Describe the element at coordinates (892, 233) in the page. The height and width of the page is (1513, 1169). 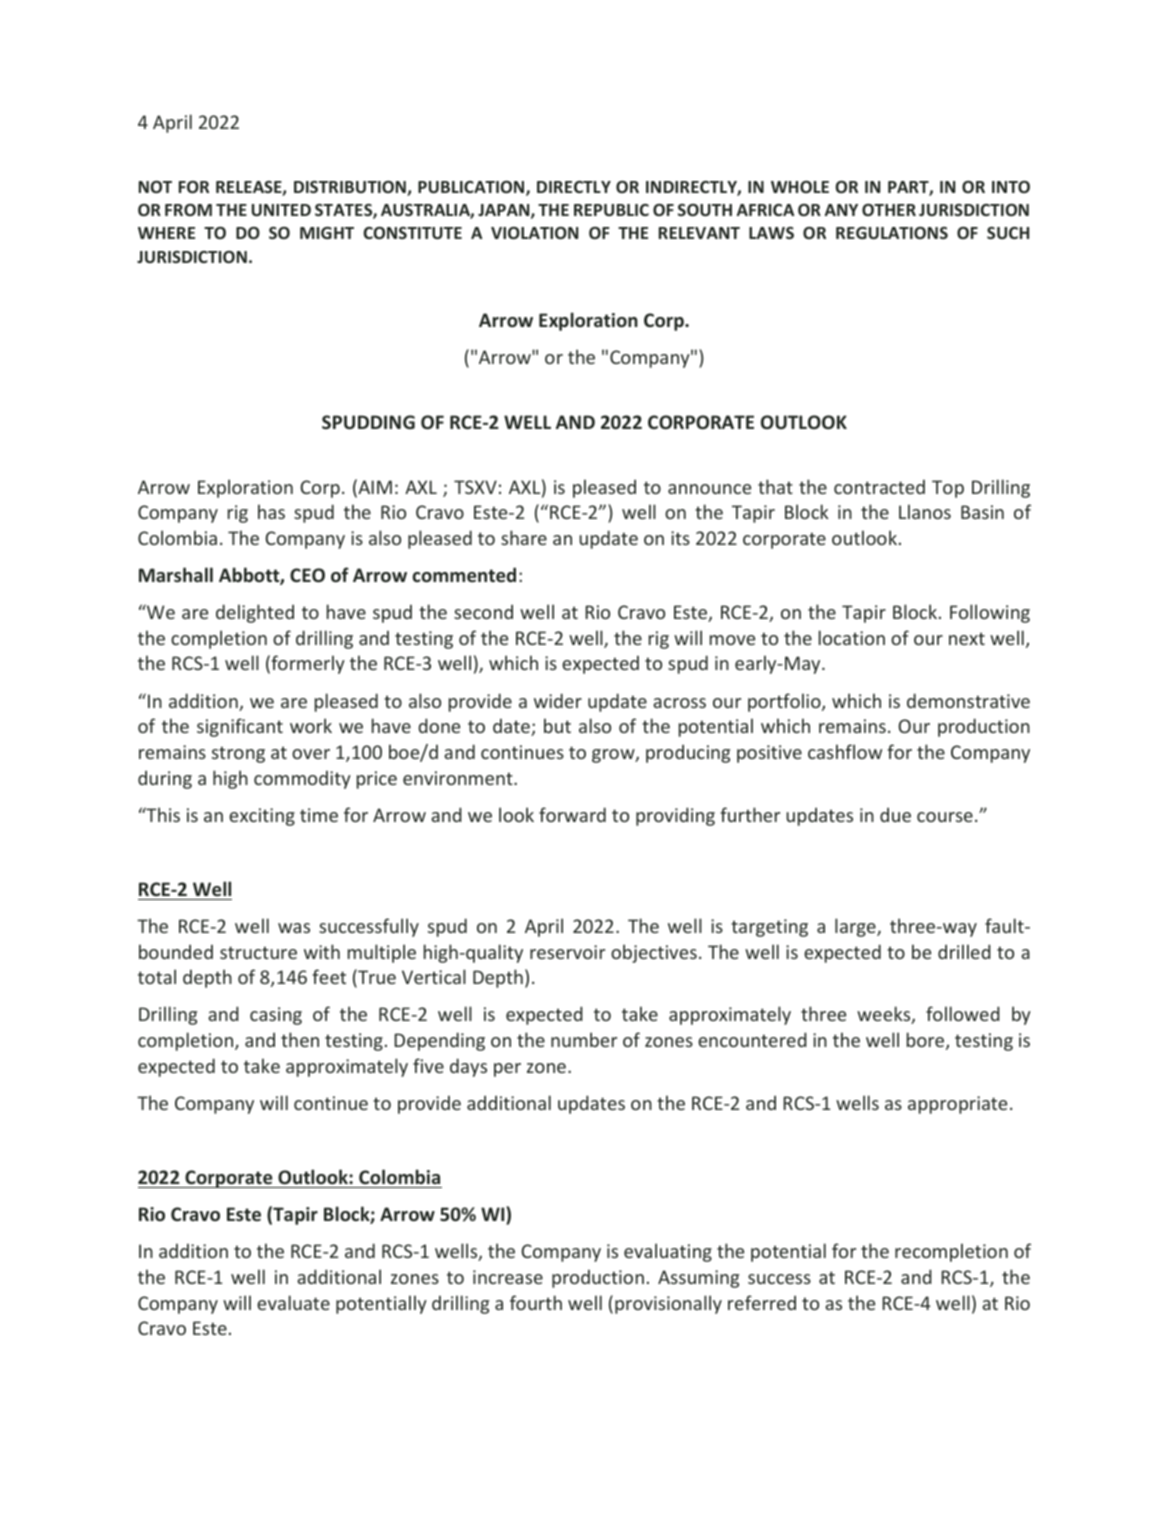
I see `REGULATIONS` at that location.
